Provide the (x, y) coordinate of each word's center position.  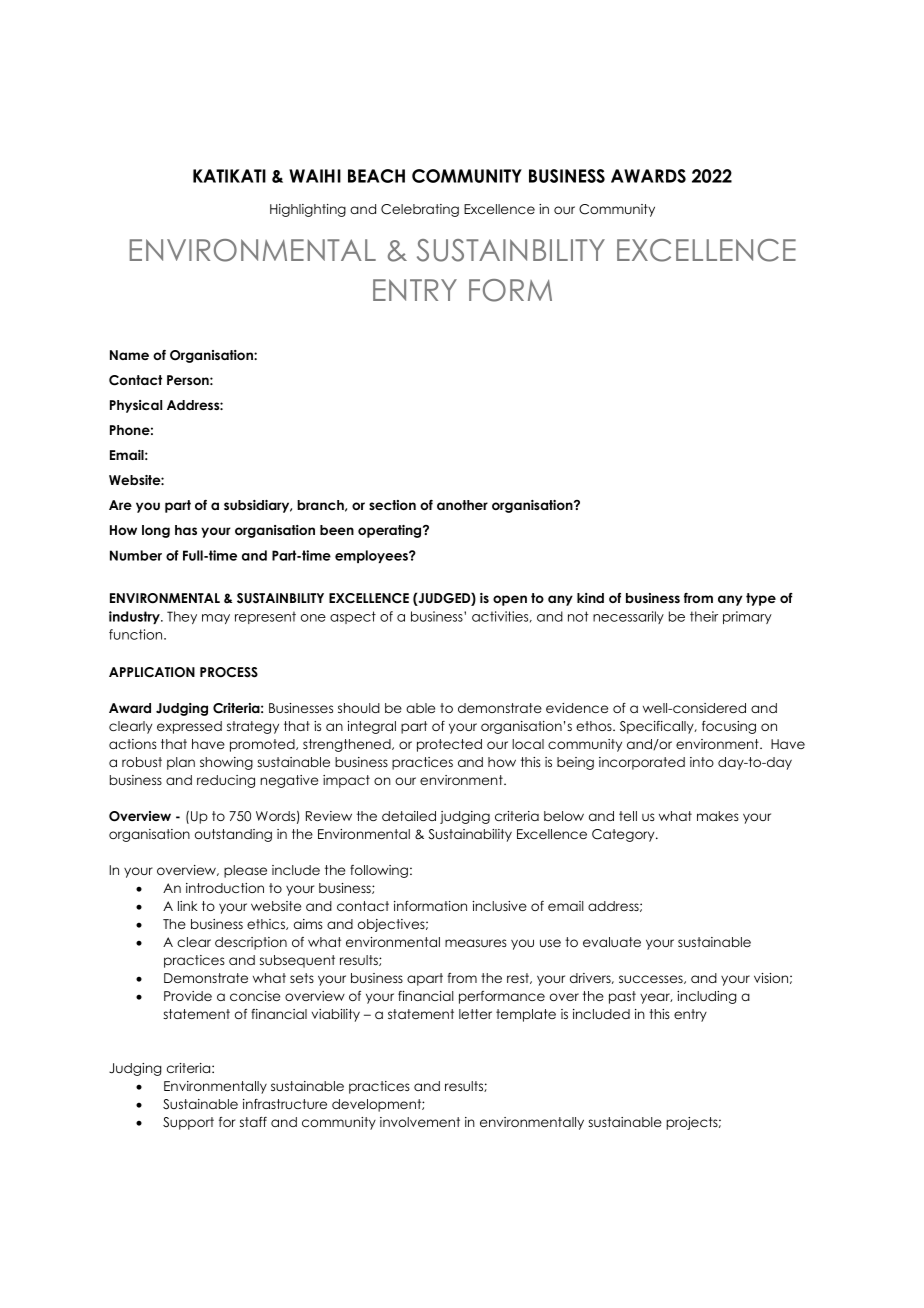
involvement (420, 1122)
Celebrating (420, 210)
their (704, 616)
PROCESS (229, 672)
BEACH (376, 176)
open (510, 600)
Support (188, 1123)
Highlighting (308, 210)
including (706, 997)
